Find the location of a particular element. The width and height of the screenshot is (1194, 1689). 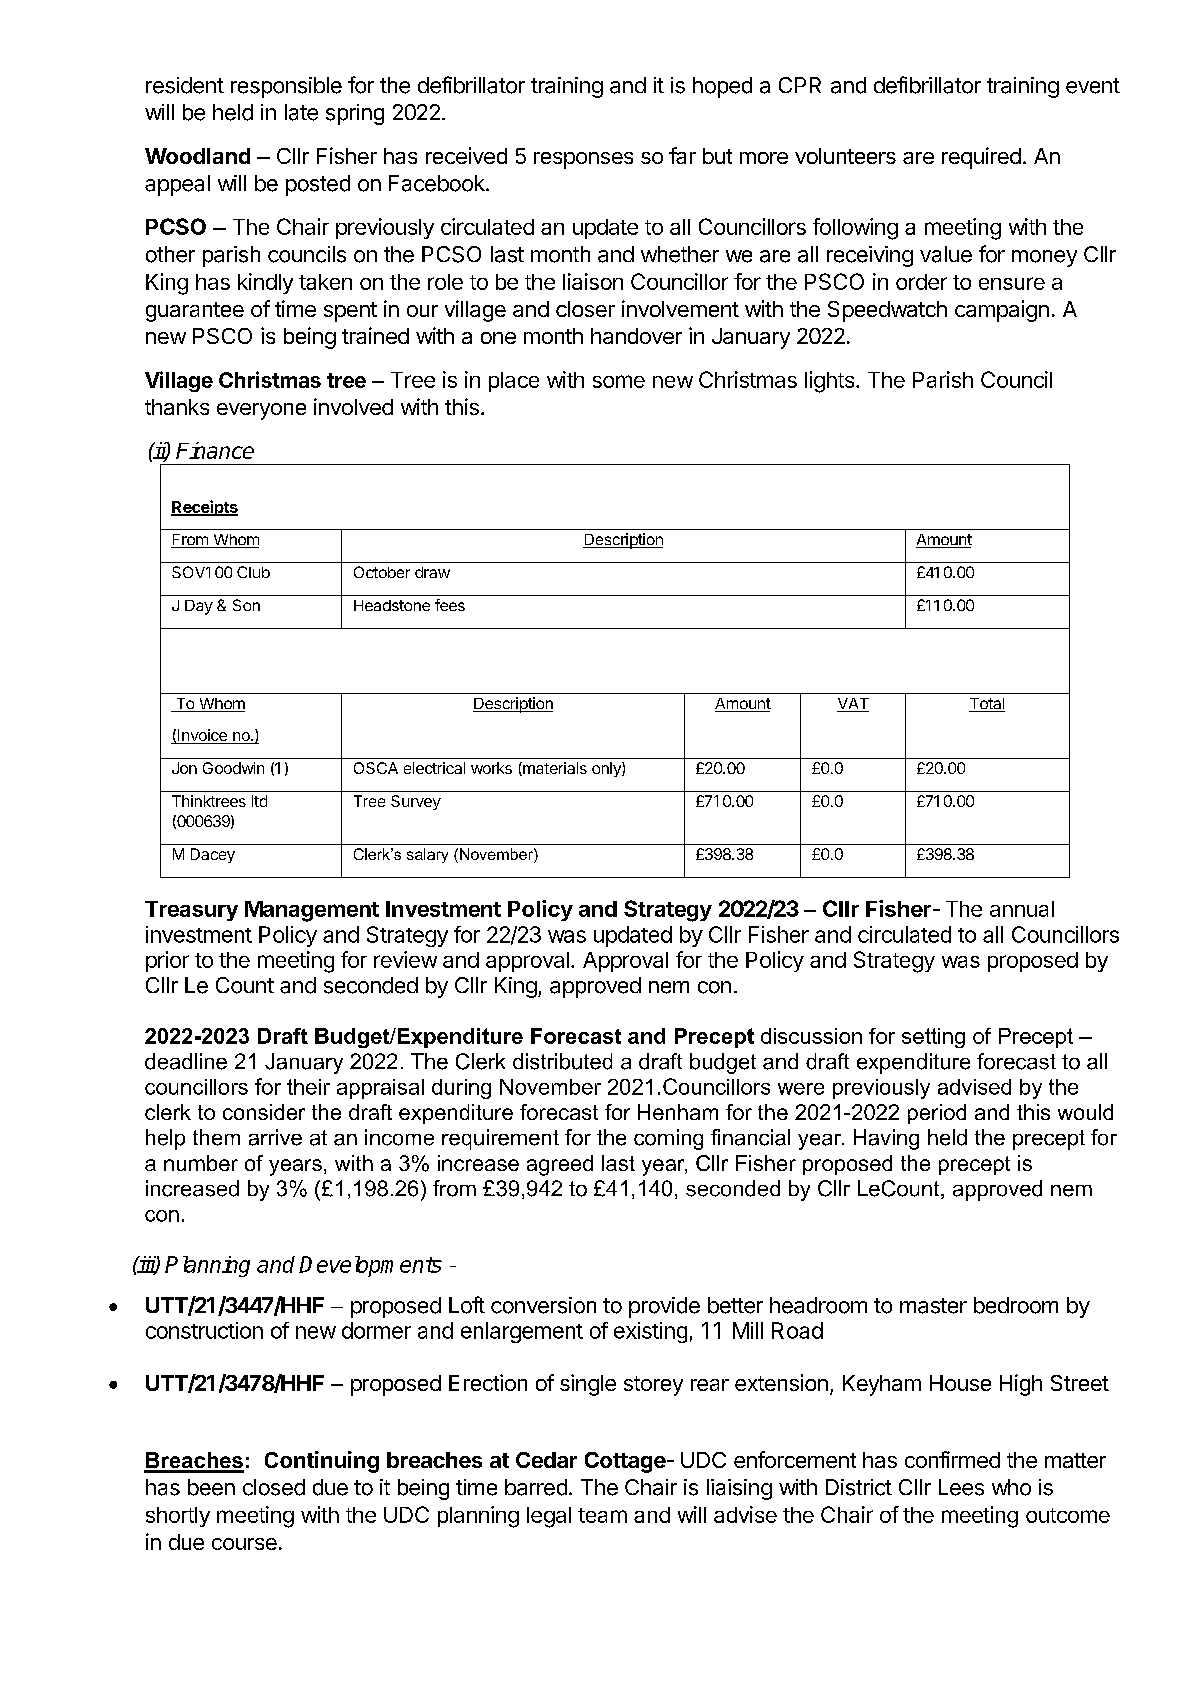

their is located at coordinates (308, 1087).
